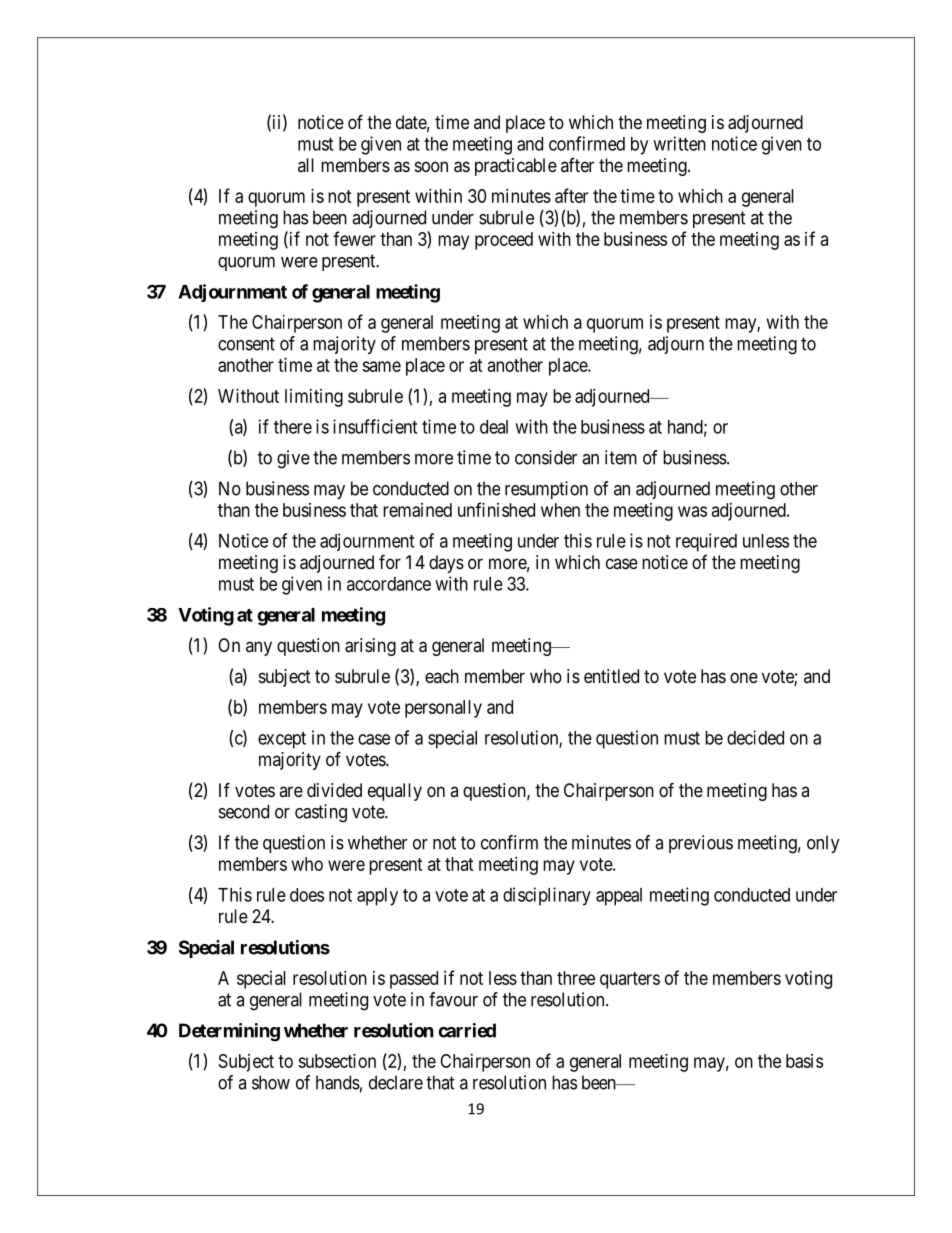 The height and width of the screenshot is (1233, 952). What do you see at coordinates (337, 1061) in the screenshot?
I see `subsection` at bounding box center [337, 1061].
